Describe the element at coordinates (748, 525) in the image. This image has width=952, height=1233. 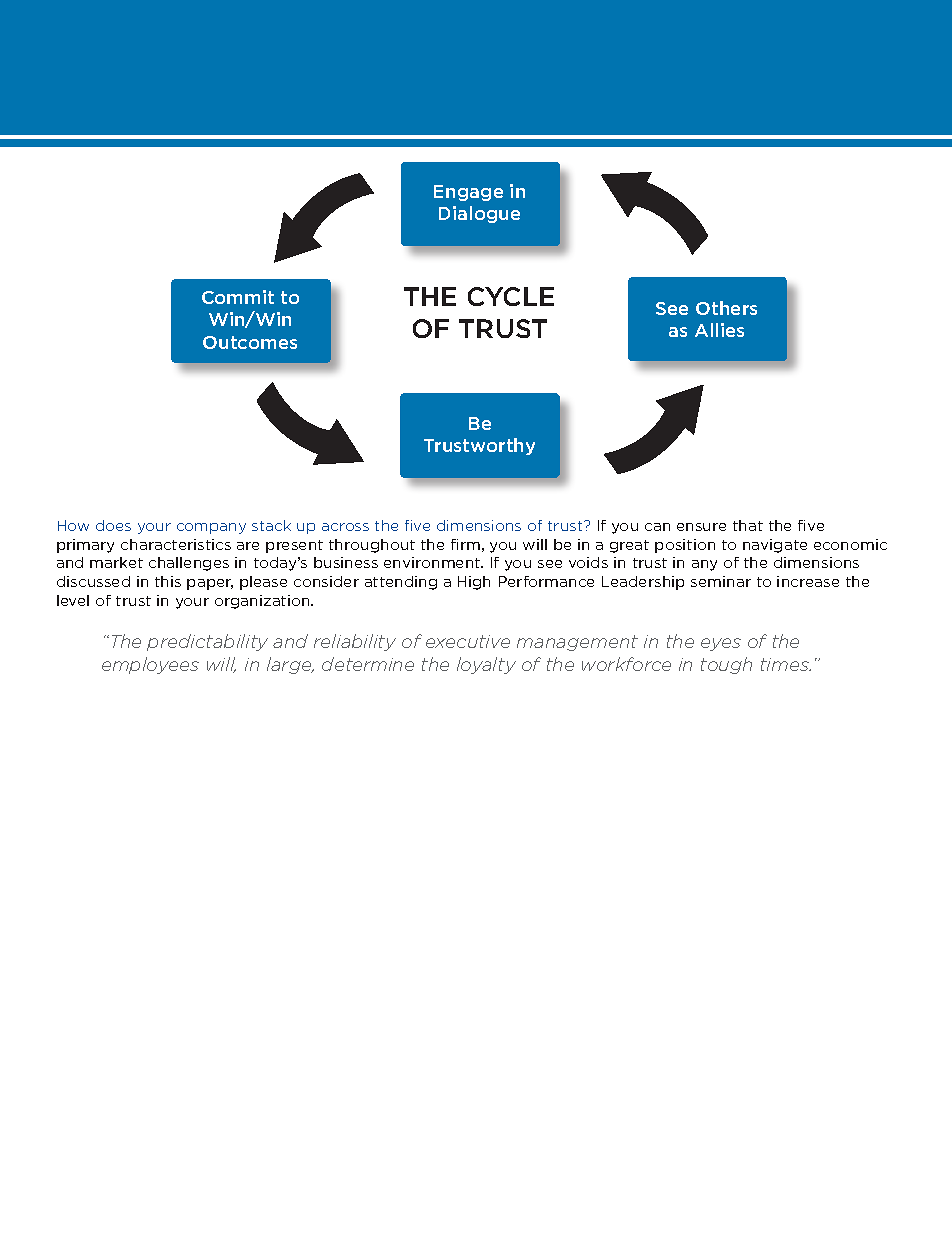
I see `that` at that location.
